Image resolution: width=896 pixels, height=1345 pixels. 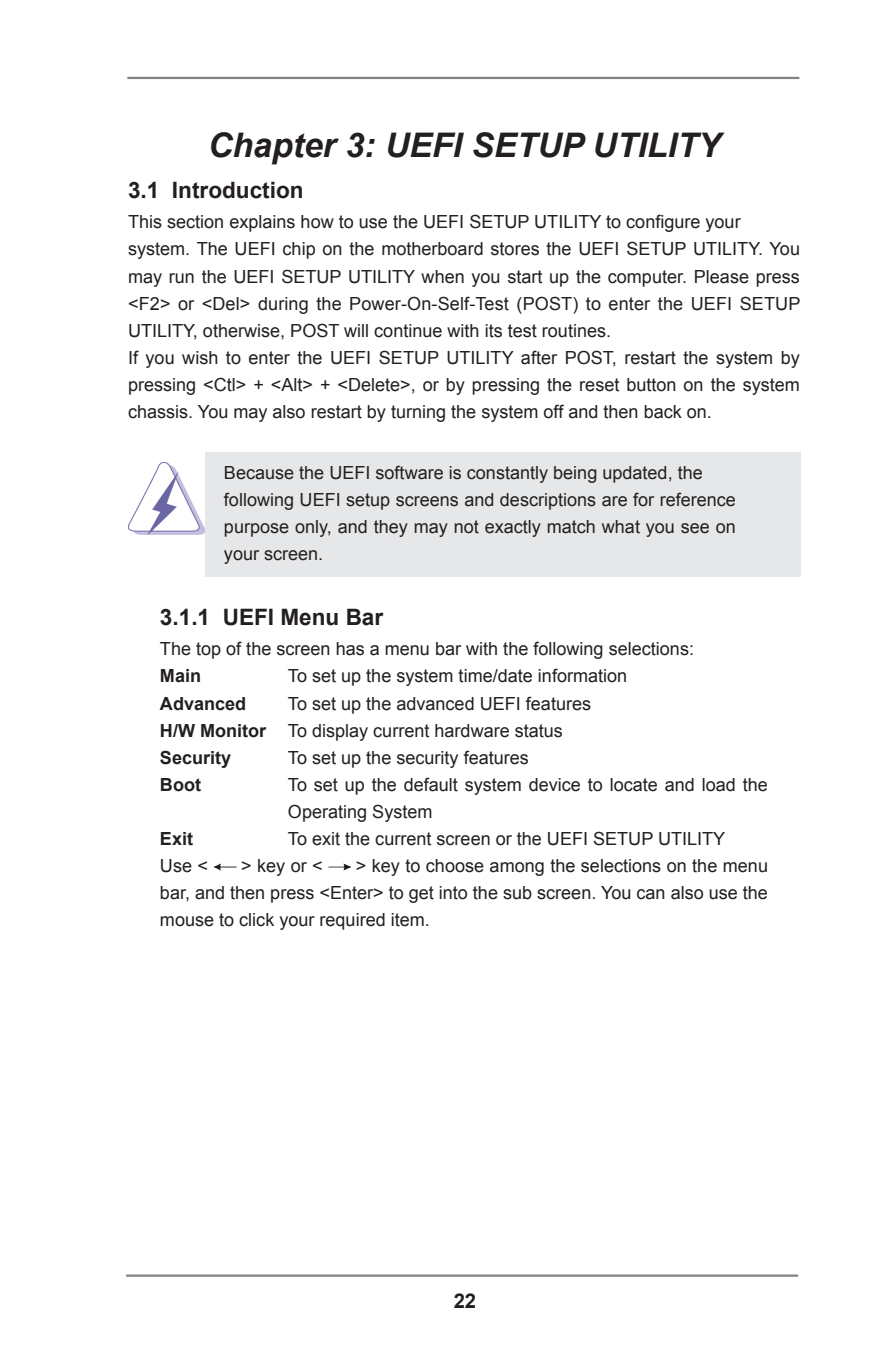 I want to click on Introduction, so click(x=237, y=190).
